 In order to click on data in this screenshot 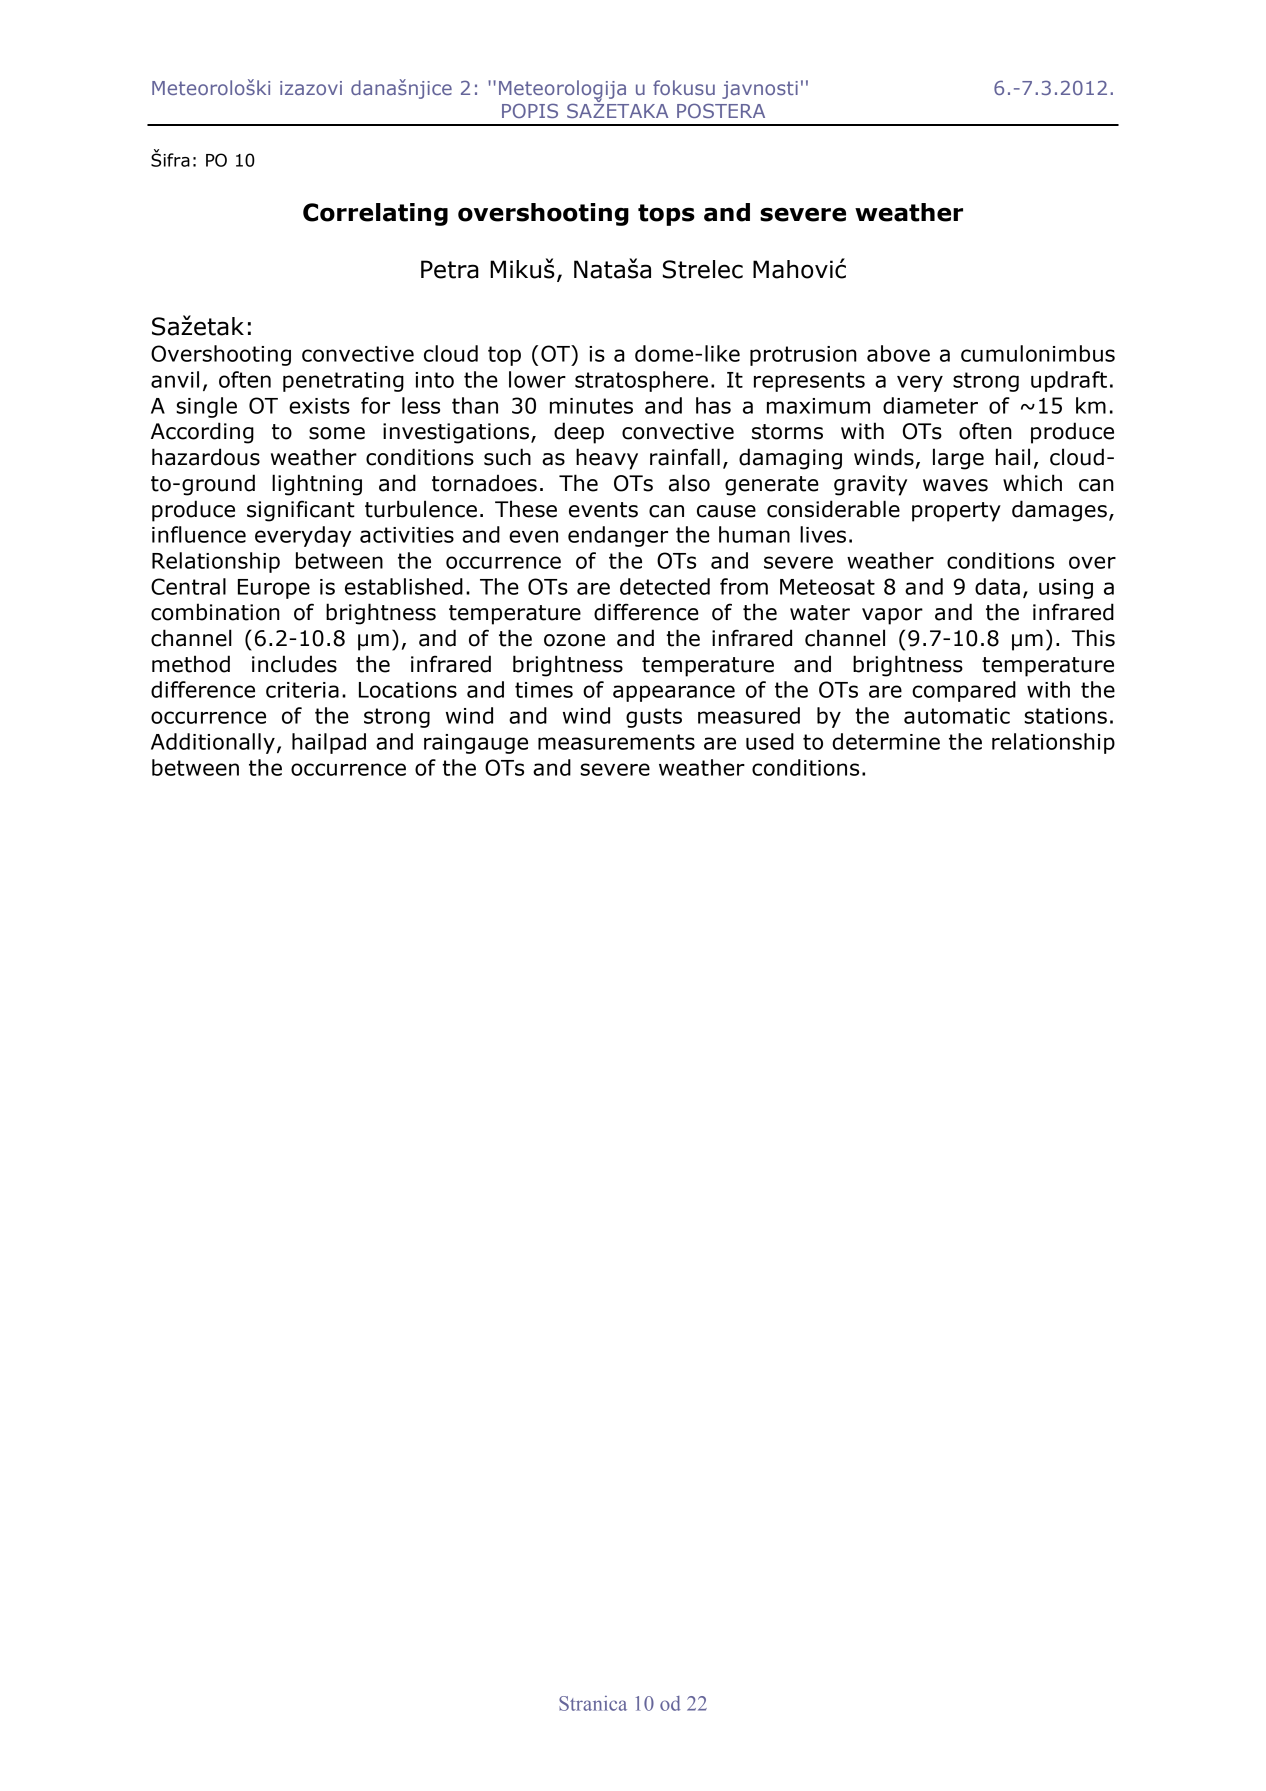, I will do `click(997, 586)`.
